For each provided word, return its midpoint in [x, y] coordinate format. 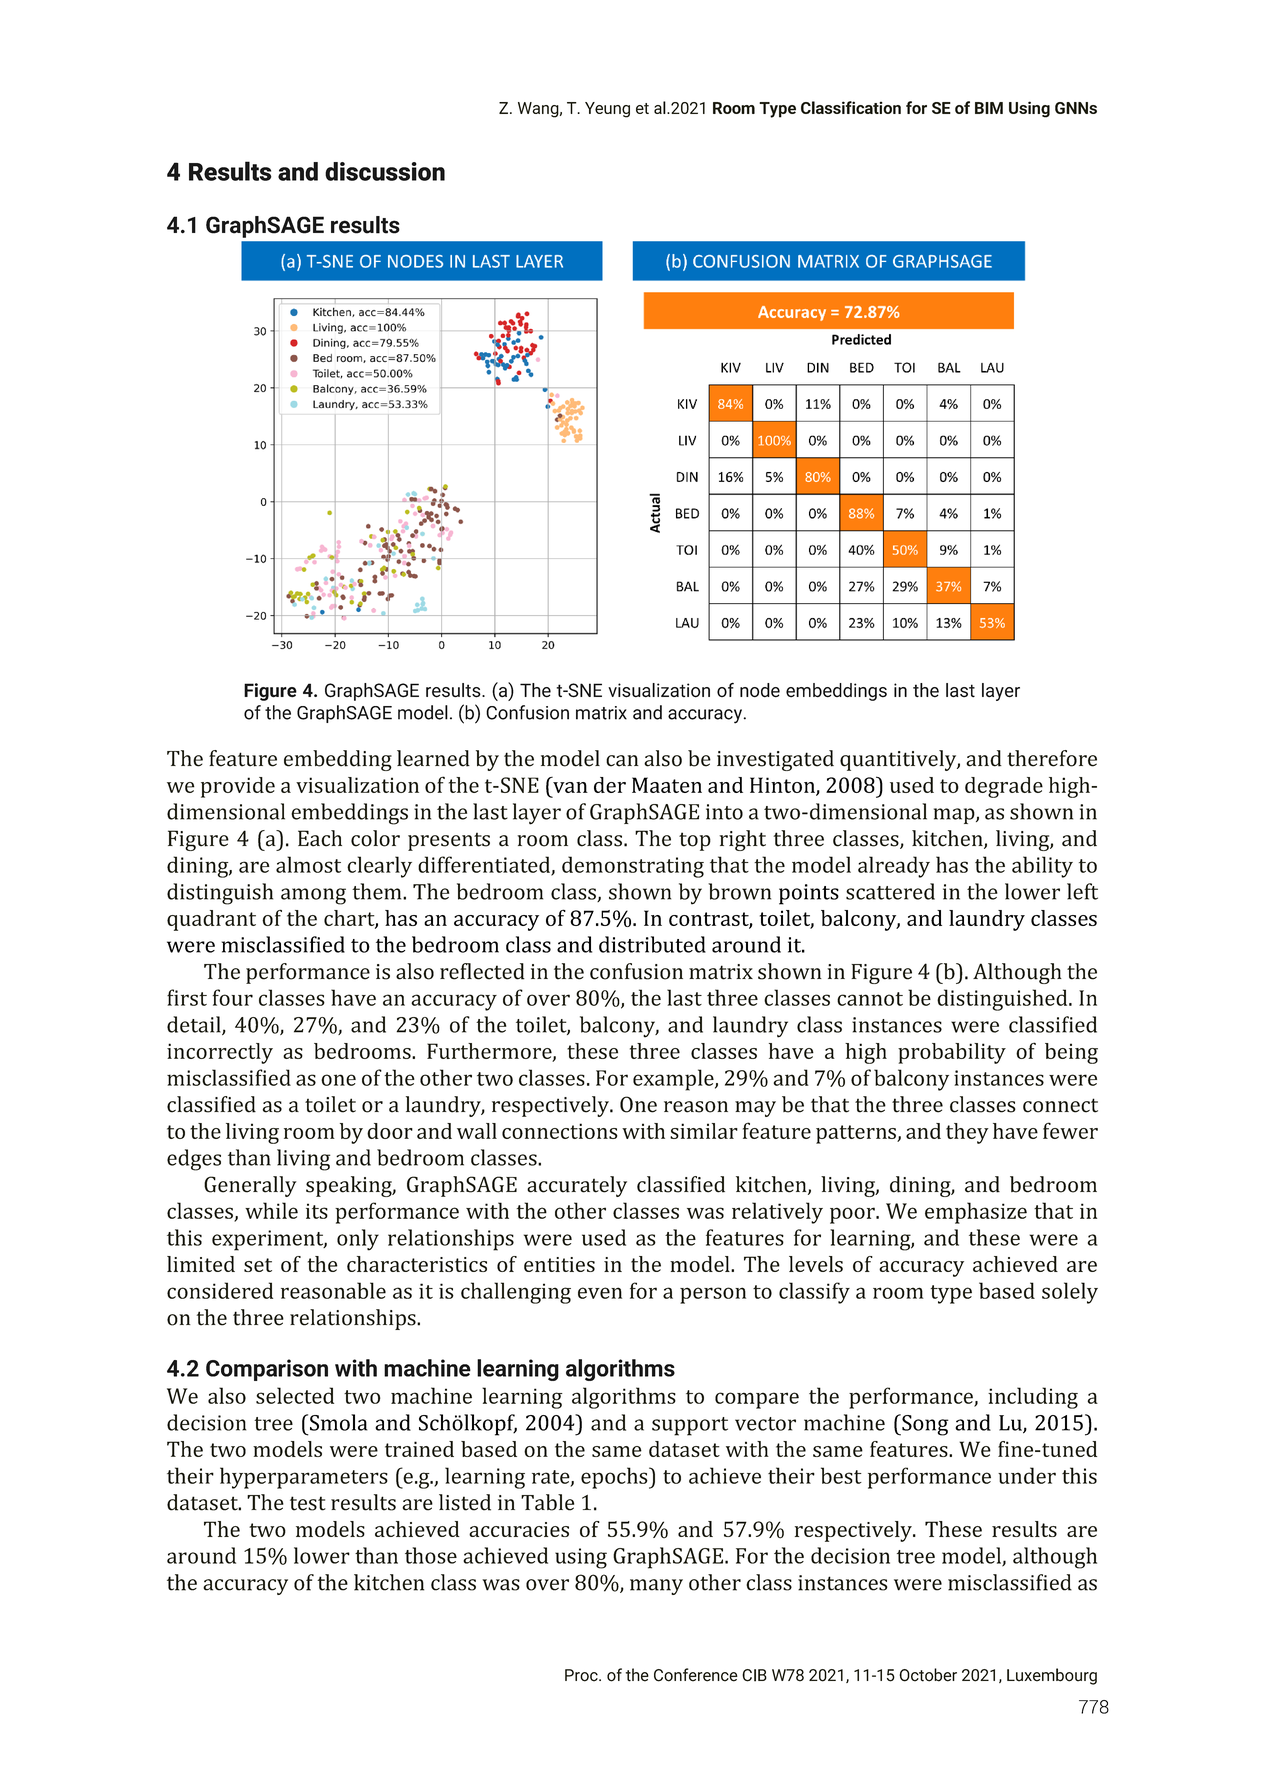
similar [704, 1131]
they [967, 1133]
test [308, 1503]
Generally [250, 1186]
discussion [385, 171]
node [760, 690]
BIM [989, 108]
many [656, 1587]
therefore [1052, 758]
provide [238, 787]
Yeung [607, 110]
